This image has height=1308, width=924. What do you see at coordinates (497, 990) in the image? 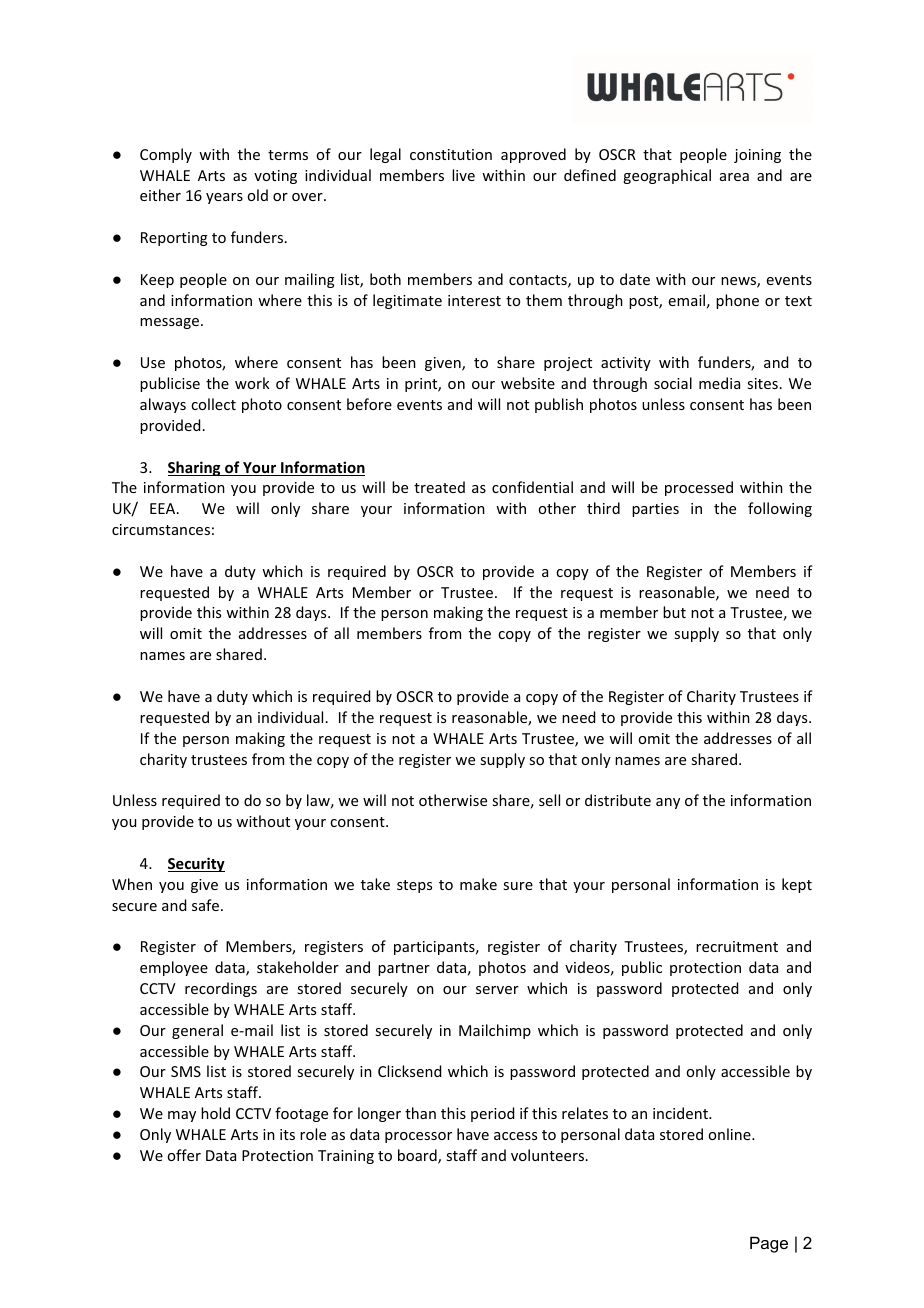
I see `server` at bounding box center [497, 990].
